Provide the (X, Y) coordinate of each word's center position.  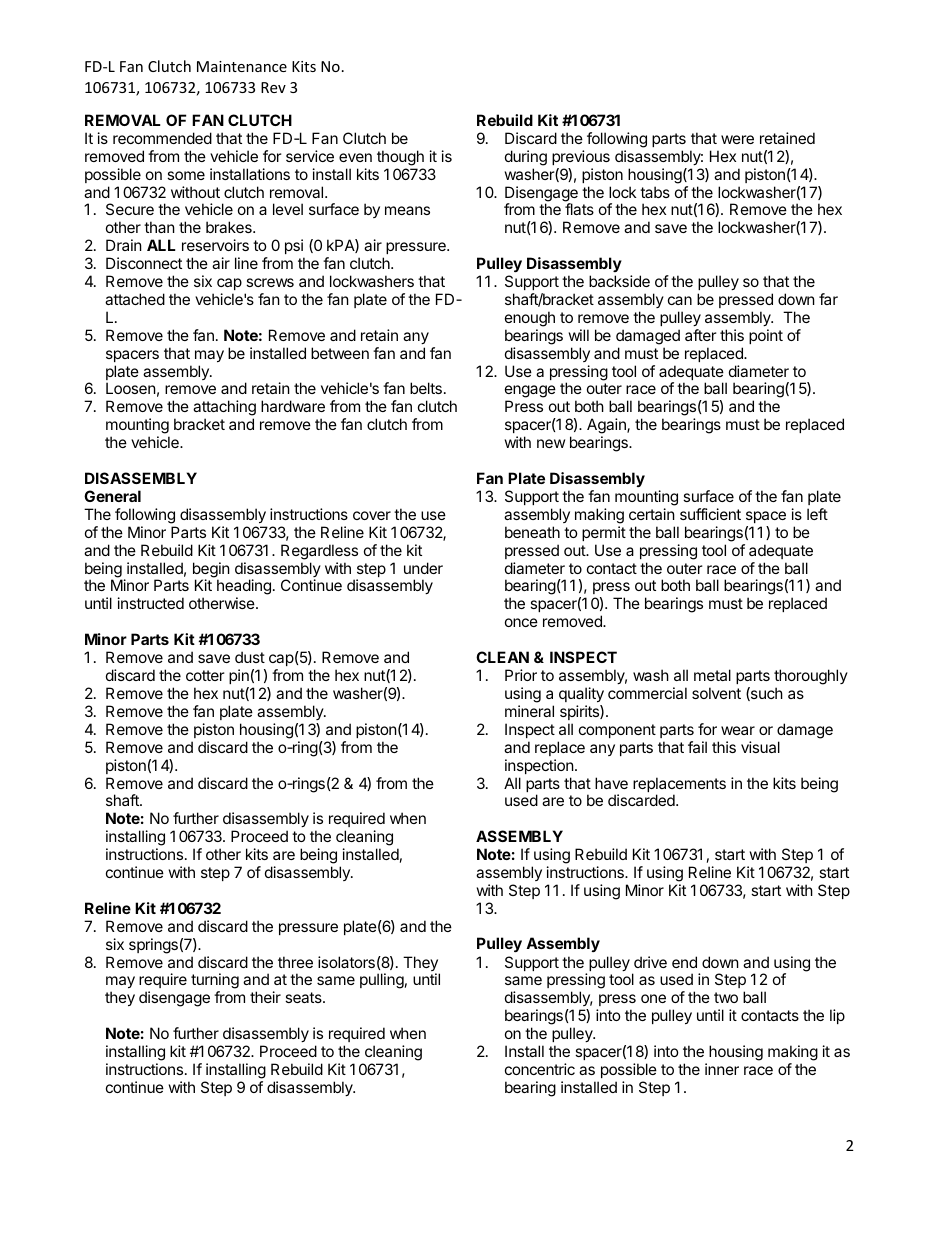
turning (215, 982)
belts (426, 388)
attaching (224, 409)
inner (722, 1069)
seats (304, 997)
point (766, 336)
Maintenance (242, 66)
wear (738, 730)
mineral (529, 711)
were (737, 139)
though (400, 158)
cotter (205, 675)
